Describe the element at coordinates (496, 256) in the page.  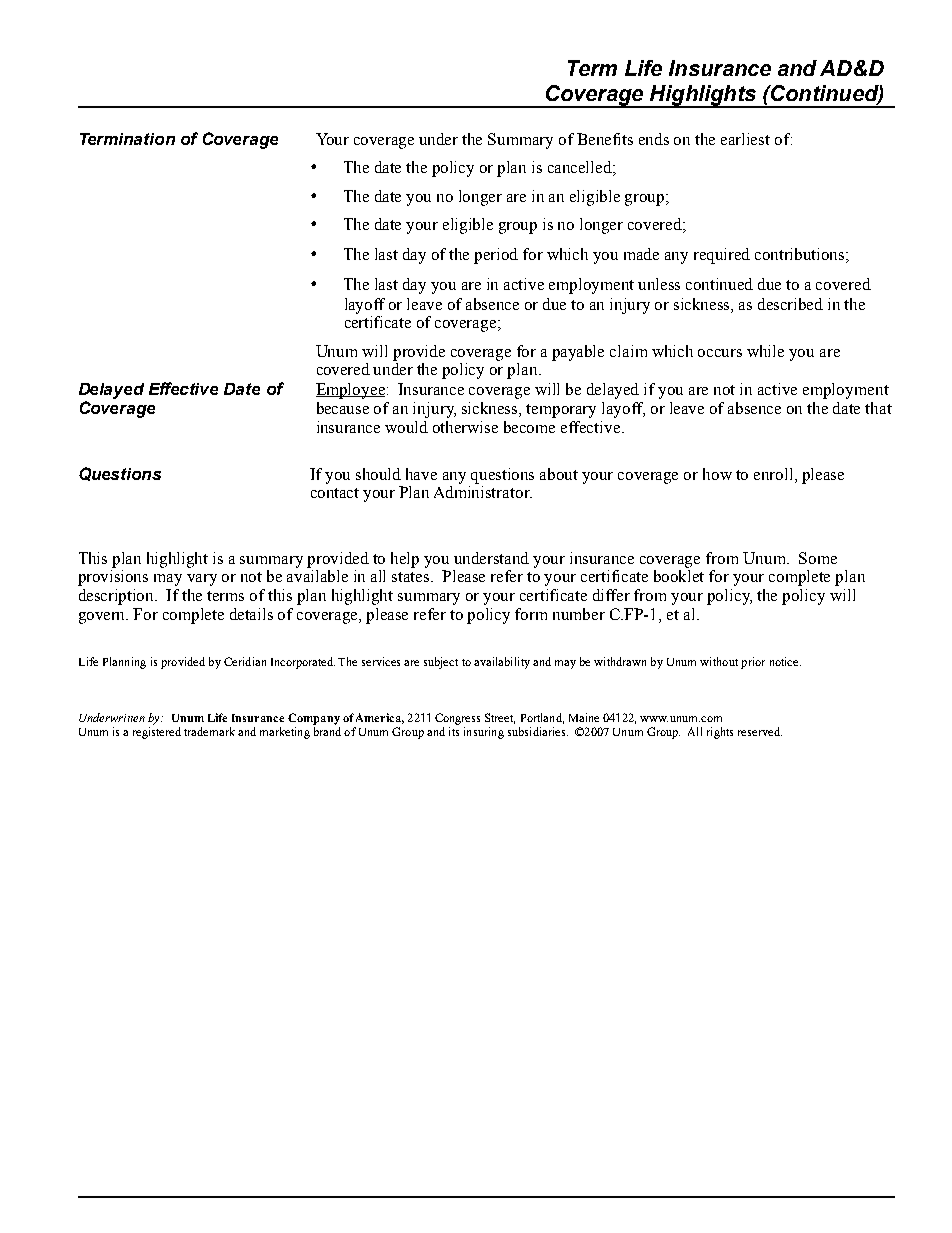
I see `period` at that location.
